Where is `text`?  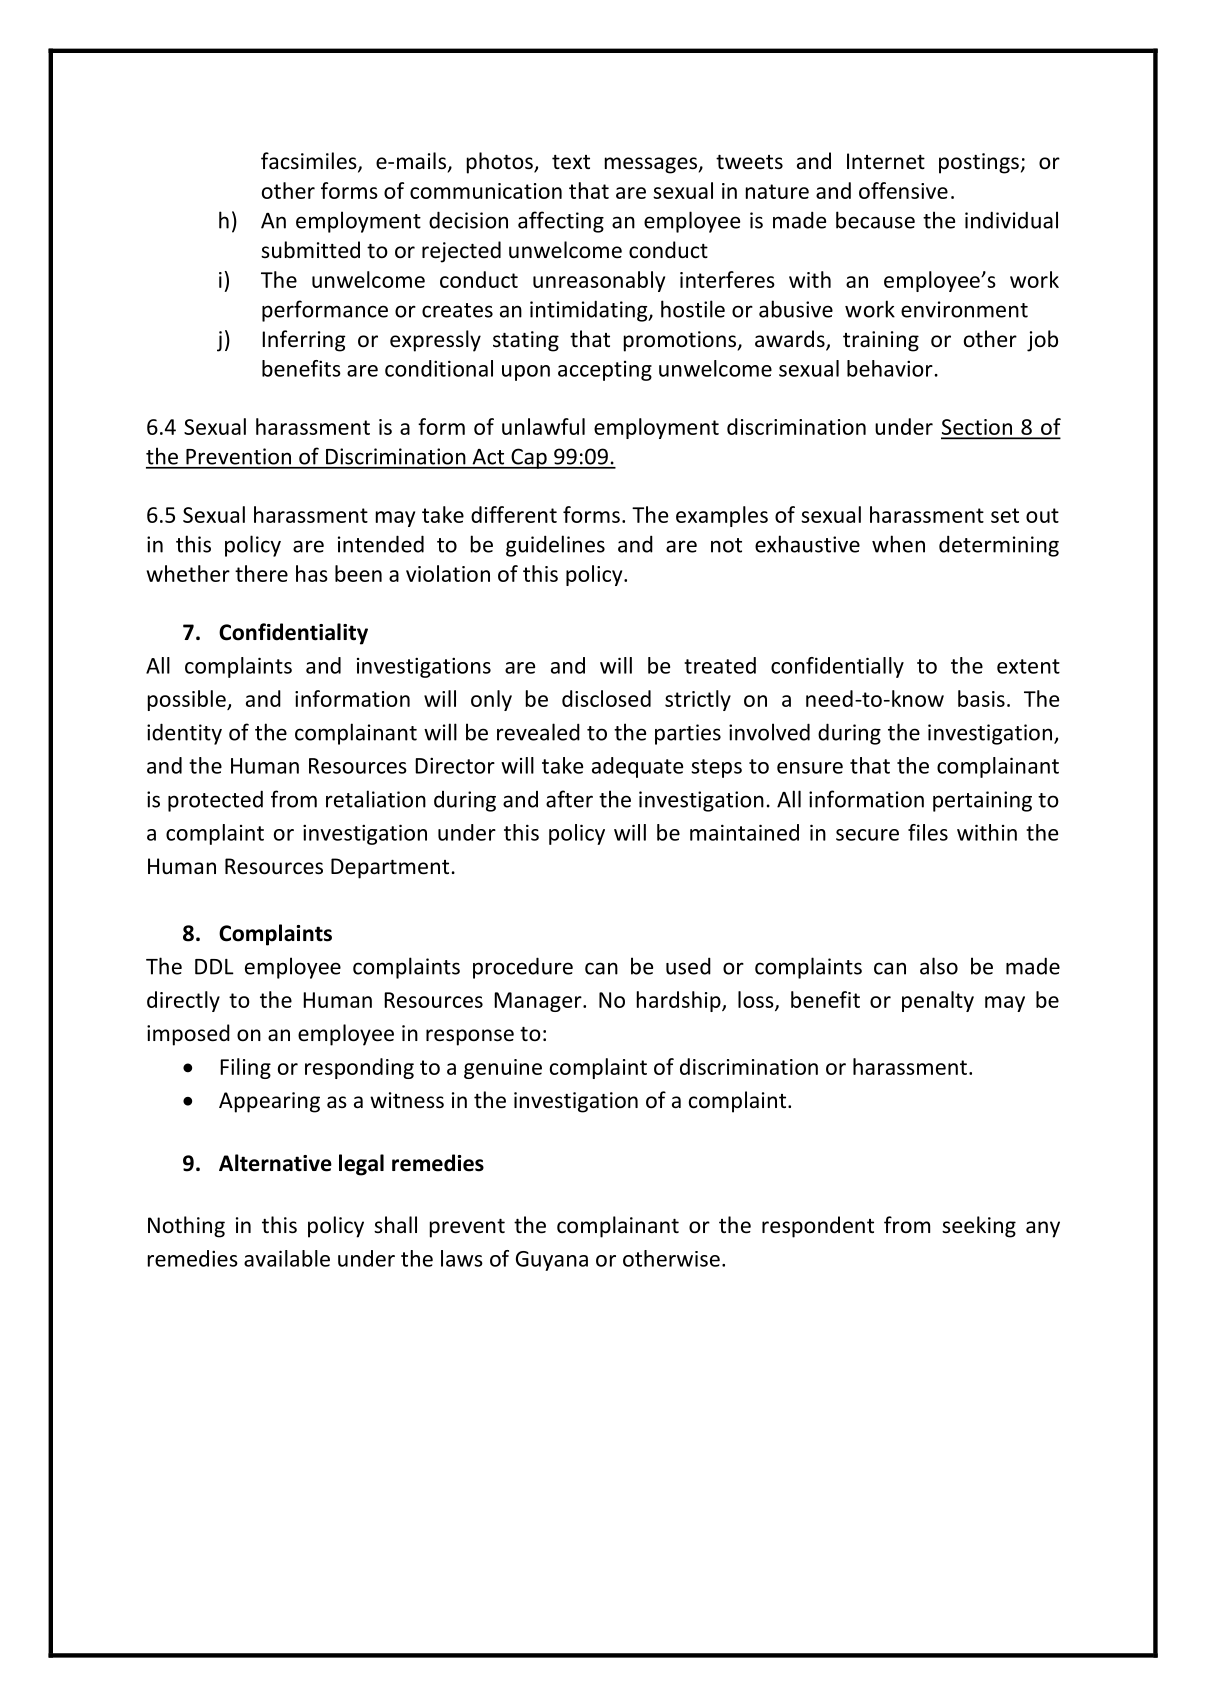
text is located at coordinates (571, 162).
